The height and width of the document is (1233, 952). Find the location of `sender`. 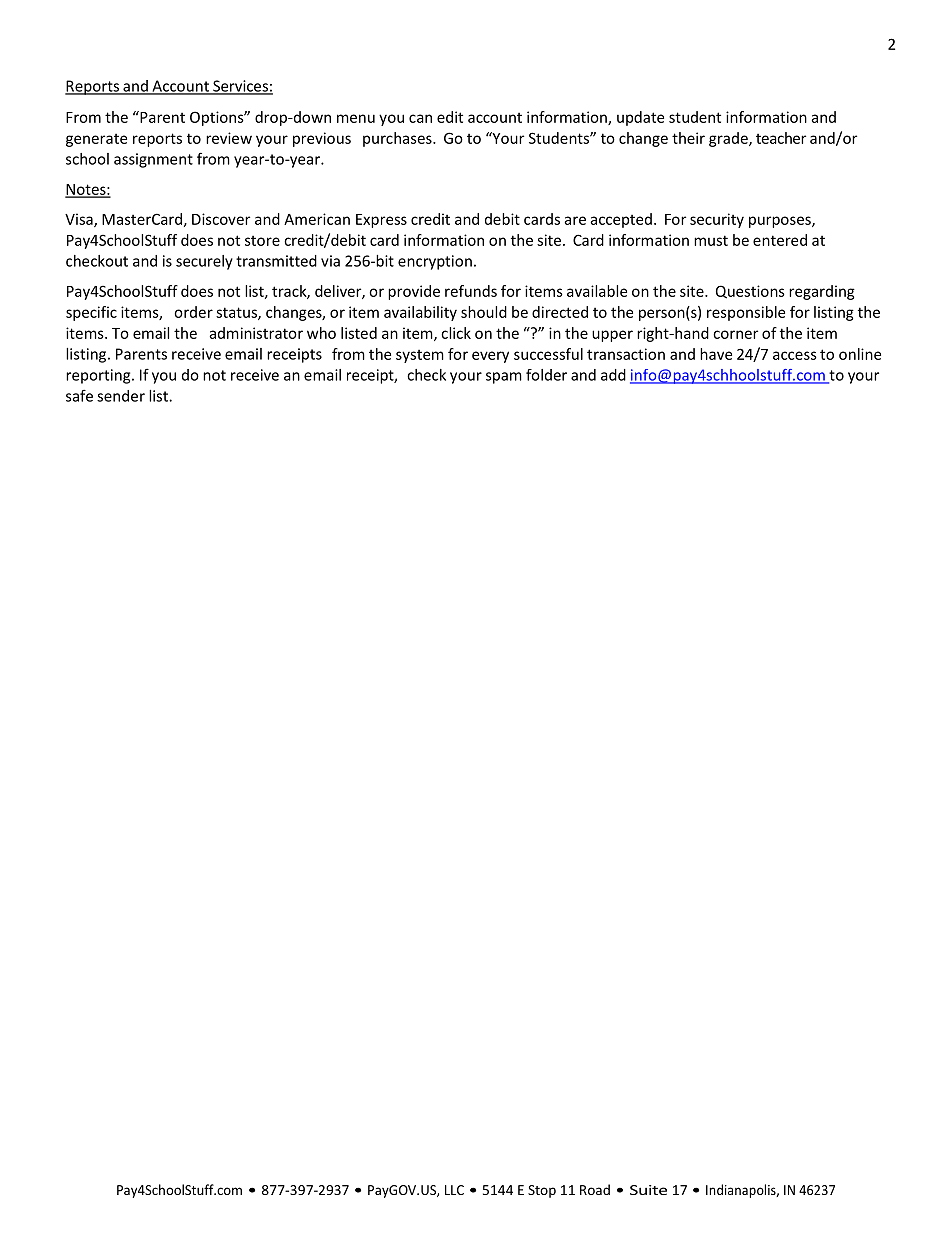

sender is located at coordinates (121, 396).
